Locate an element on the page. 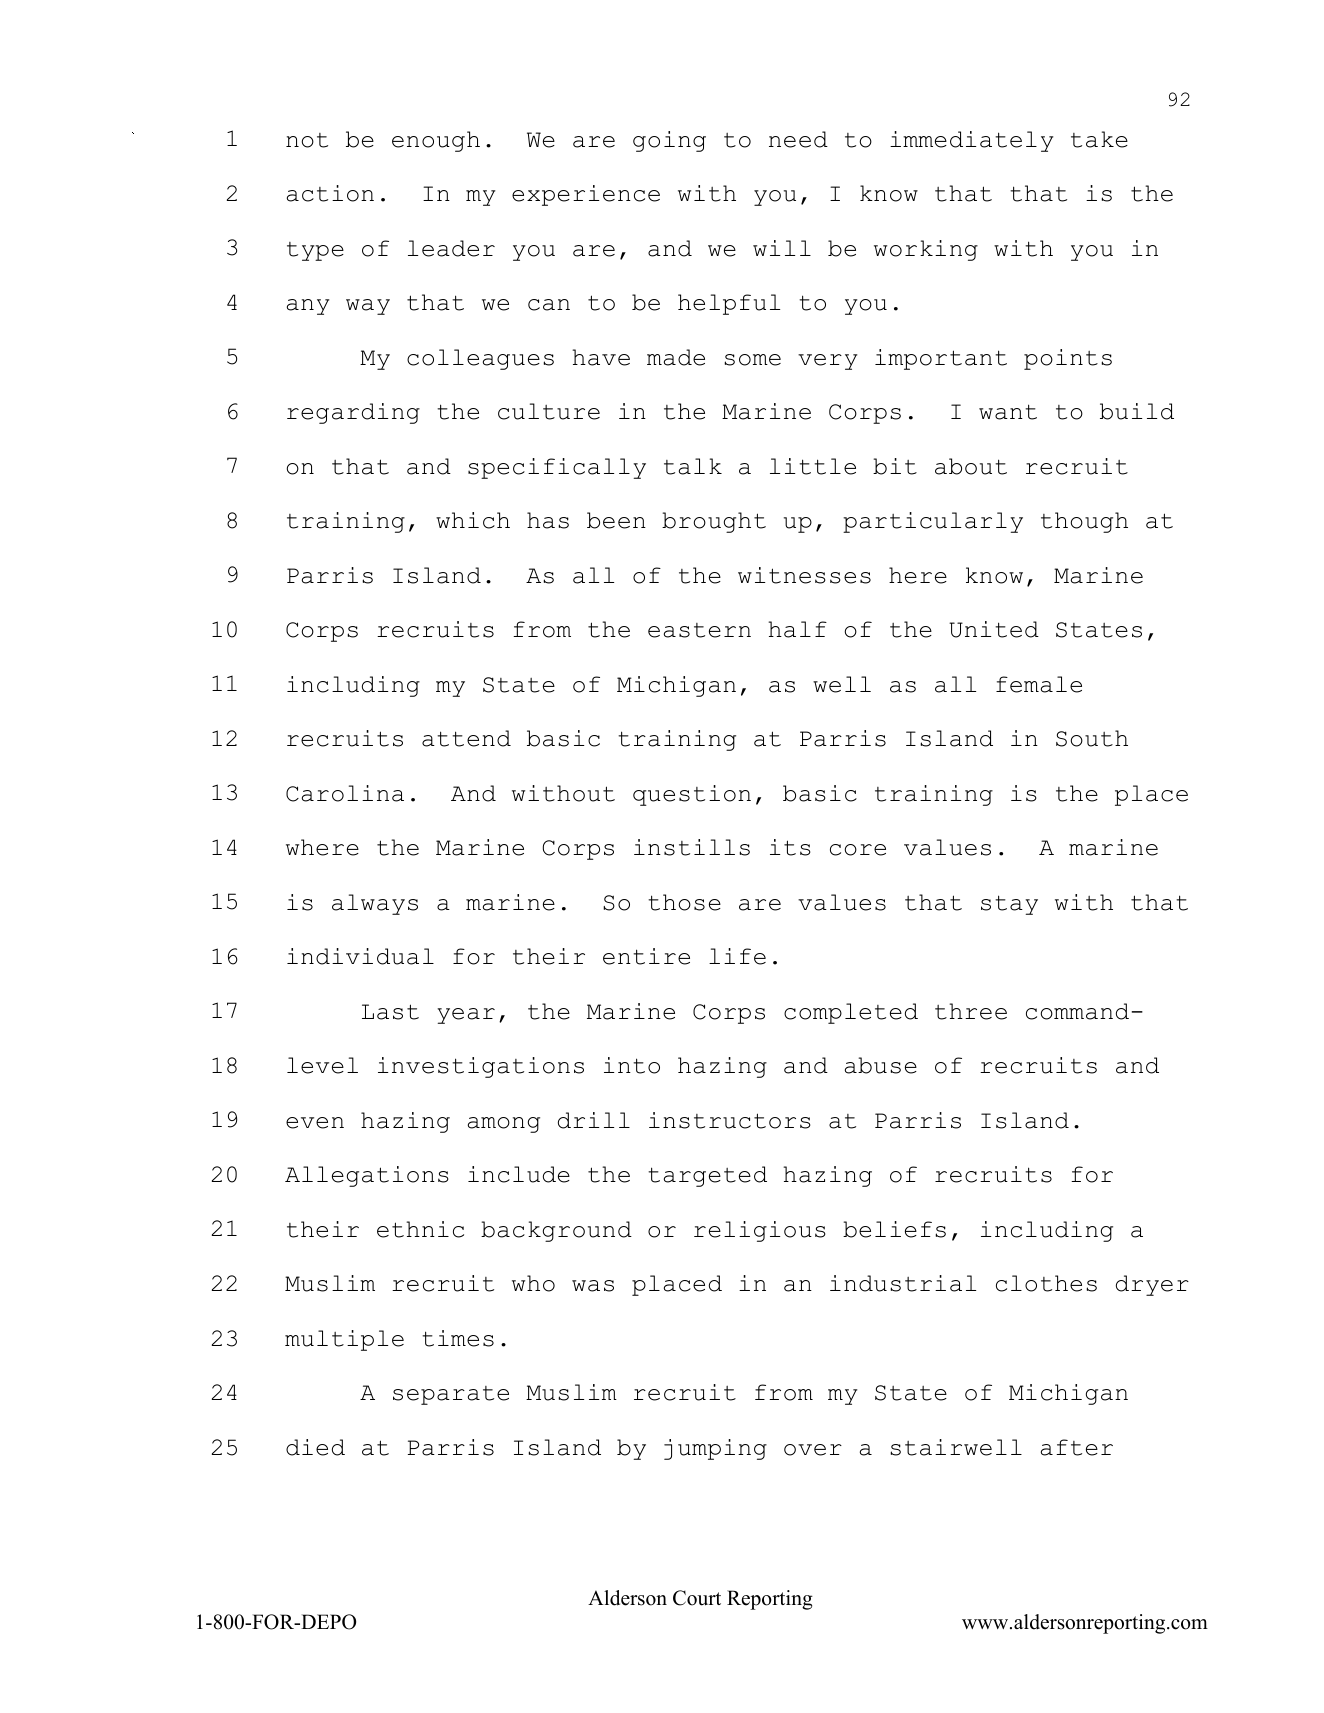 The width and height of the page is (1324, 1713). enough is located at coordinates (436, 141).
